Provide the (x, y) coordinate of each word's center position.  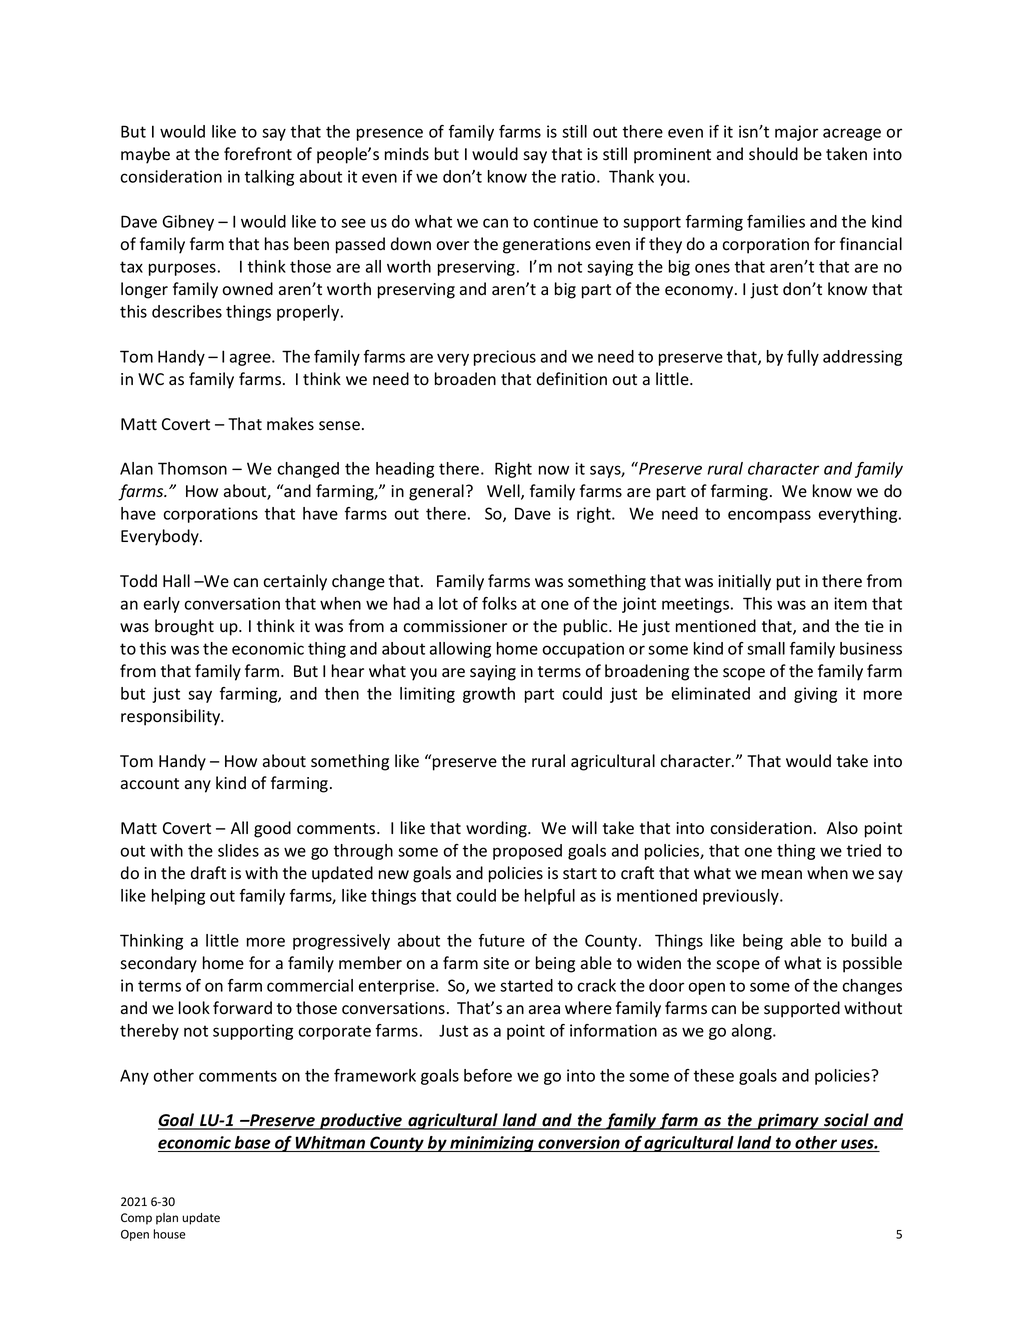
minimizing (492, 1144)
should (773, 154)
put (788, 583)
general (436, 492)
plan (167, 1219)
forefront (258, 154)
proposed (527, 852)
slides (238, 850)
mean (782, 875)
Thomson (192, 468)
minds (407, 154)
